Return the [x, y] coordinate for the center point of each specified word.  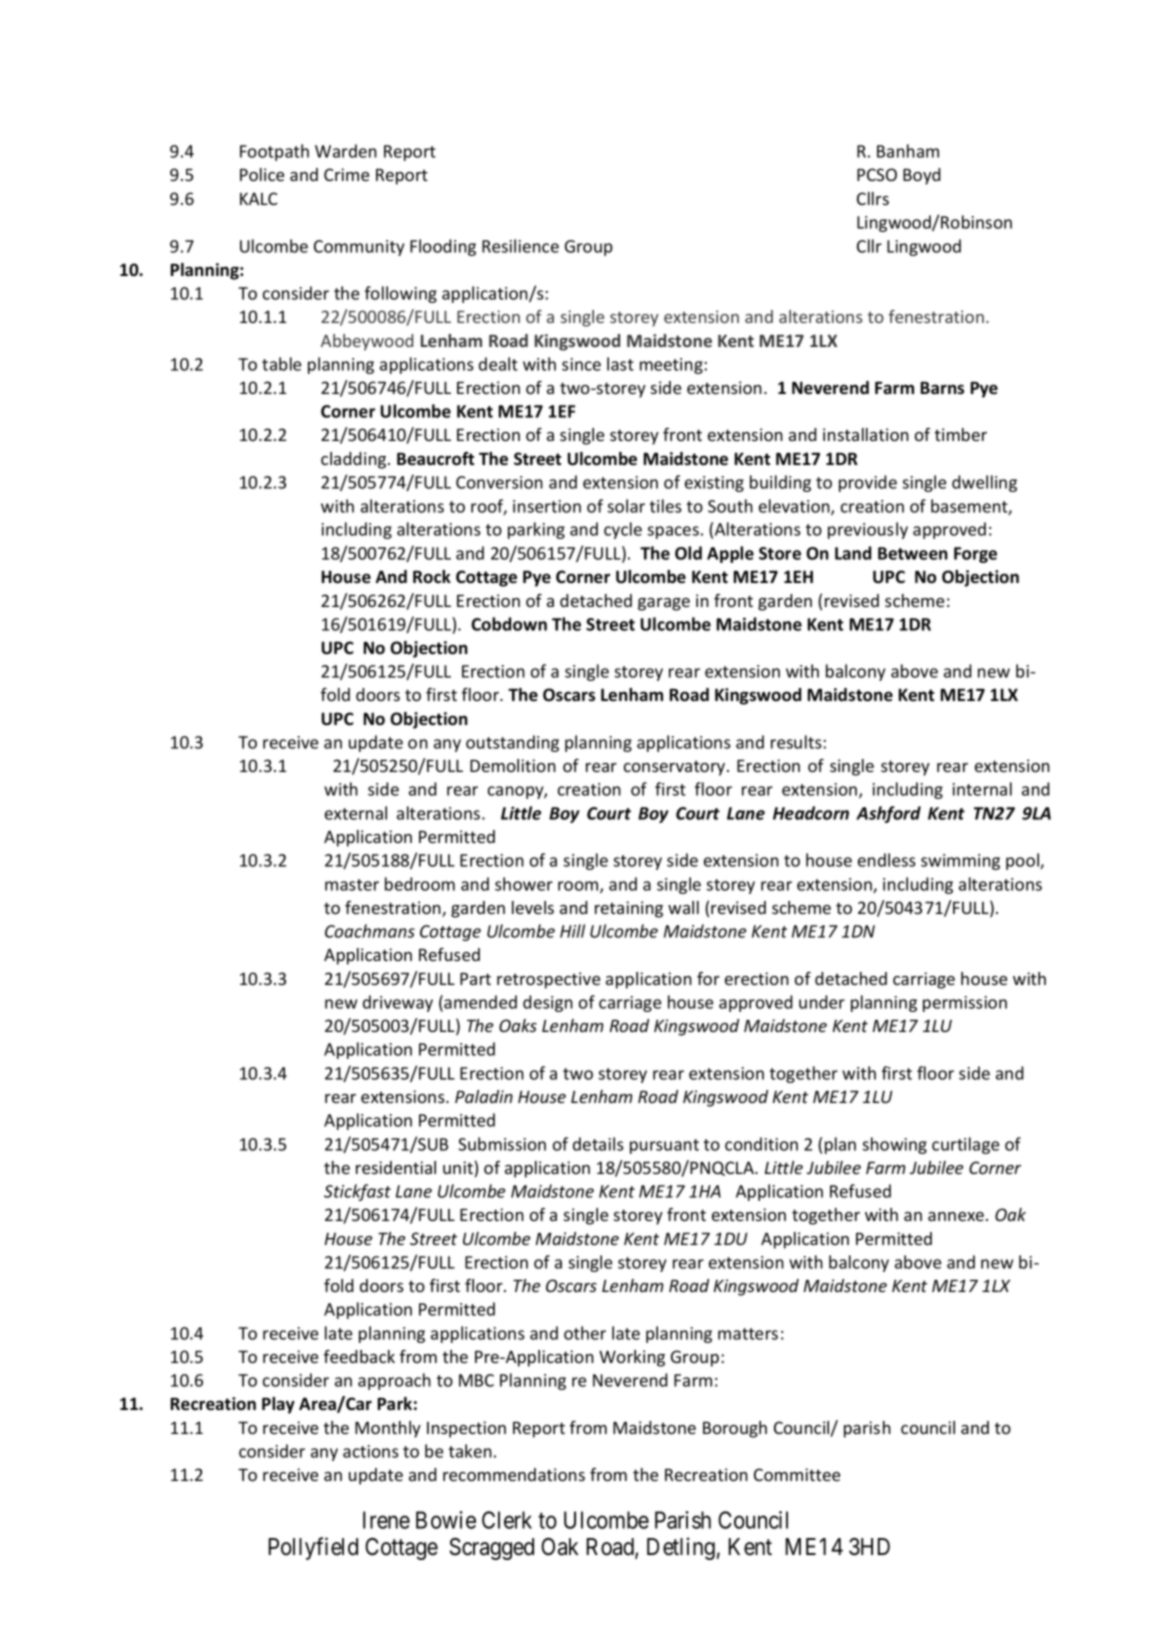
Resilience [520, 246]
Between [913, 553]
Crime [346, 174]
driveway [398, 1003]
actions [371, 1451]
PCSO [877, 174]
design [548, 1003]
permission [965, 1004]
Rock [432, 576]
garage [664, 604]
